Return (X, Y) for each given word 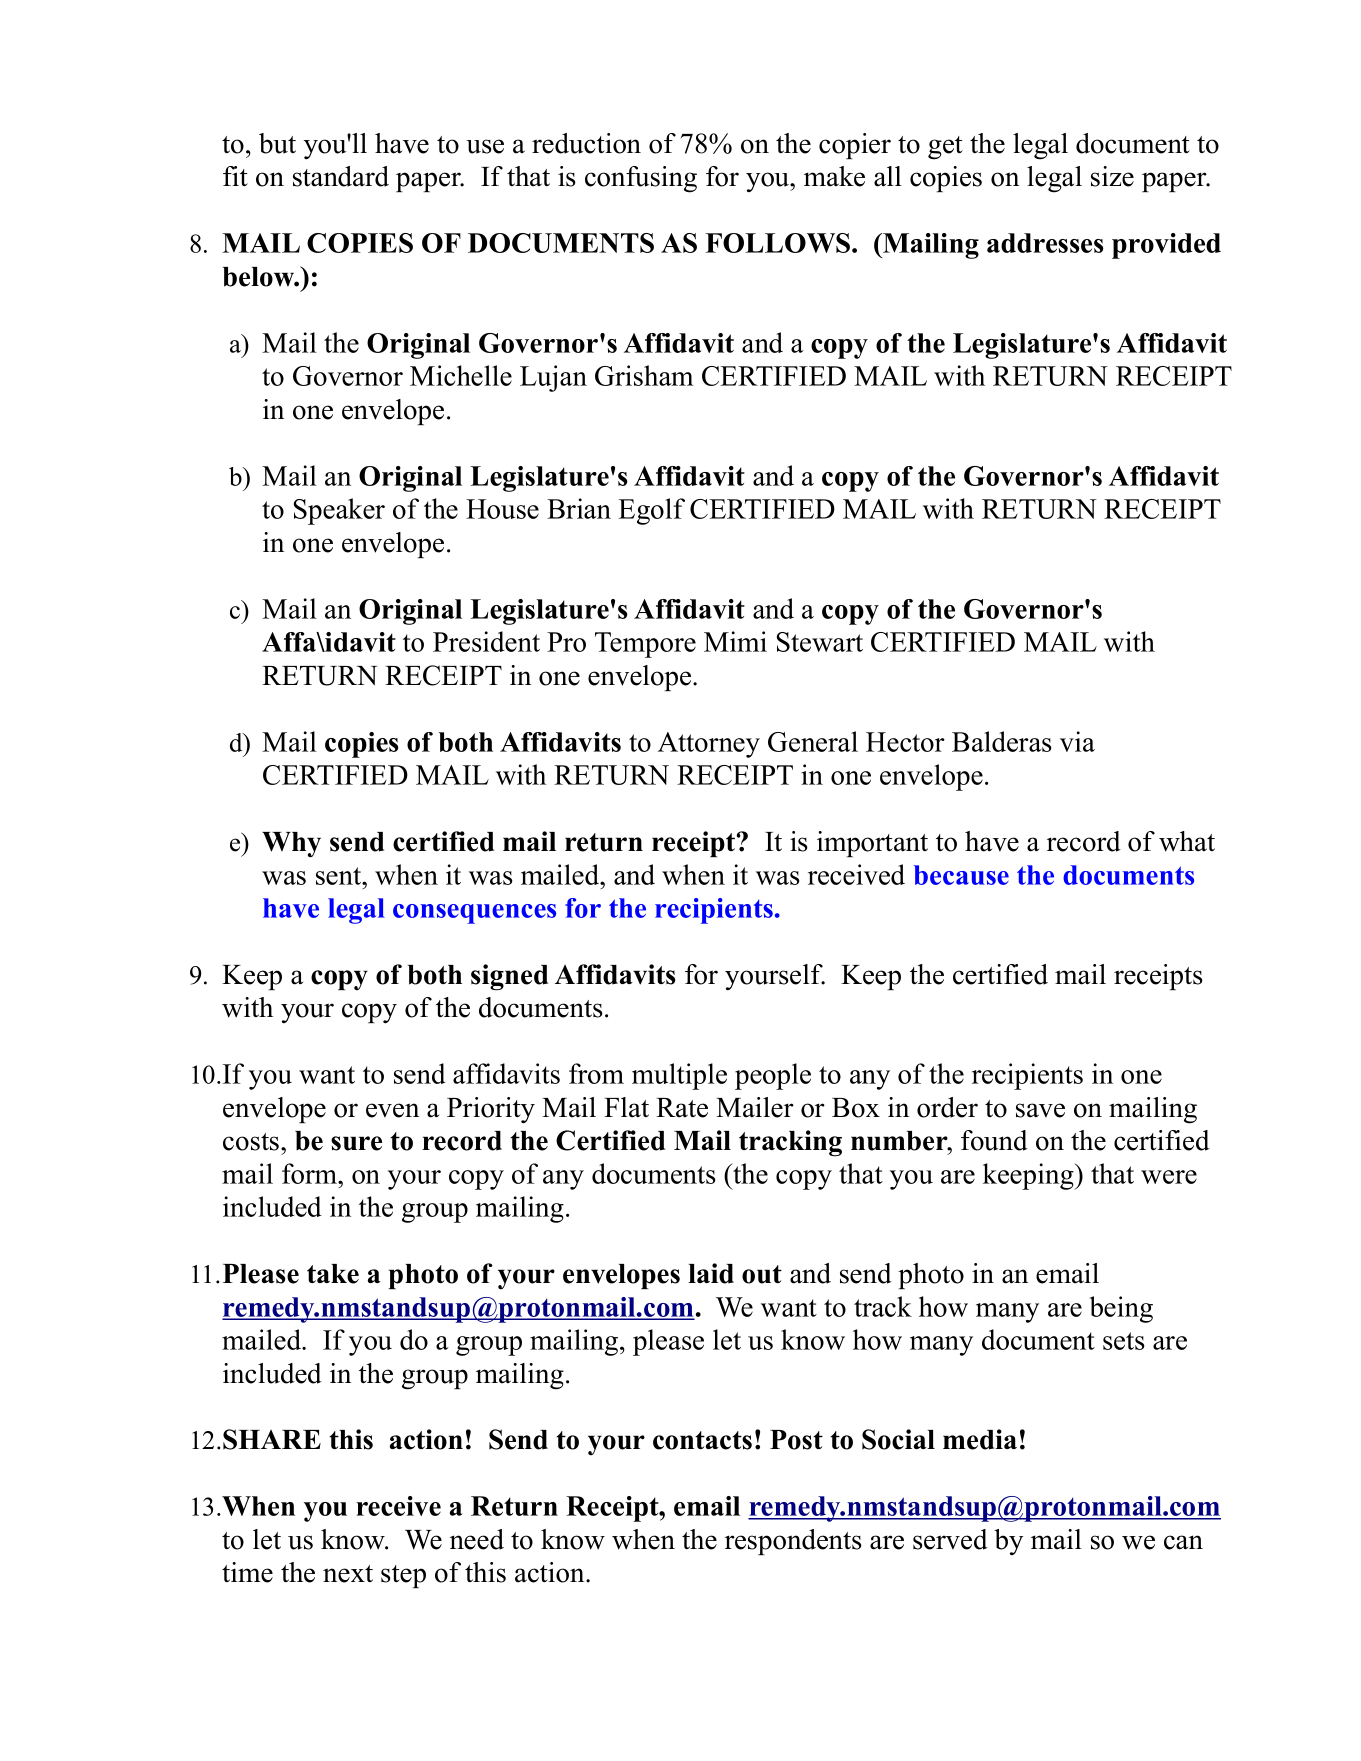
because (961, 875)
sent (340, 876)
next (348, 1574)
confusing (641, 179)
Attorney (709, 745)
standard (341, 176)
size (1112, 176)
